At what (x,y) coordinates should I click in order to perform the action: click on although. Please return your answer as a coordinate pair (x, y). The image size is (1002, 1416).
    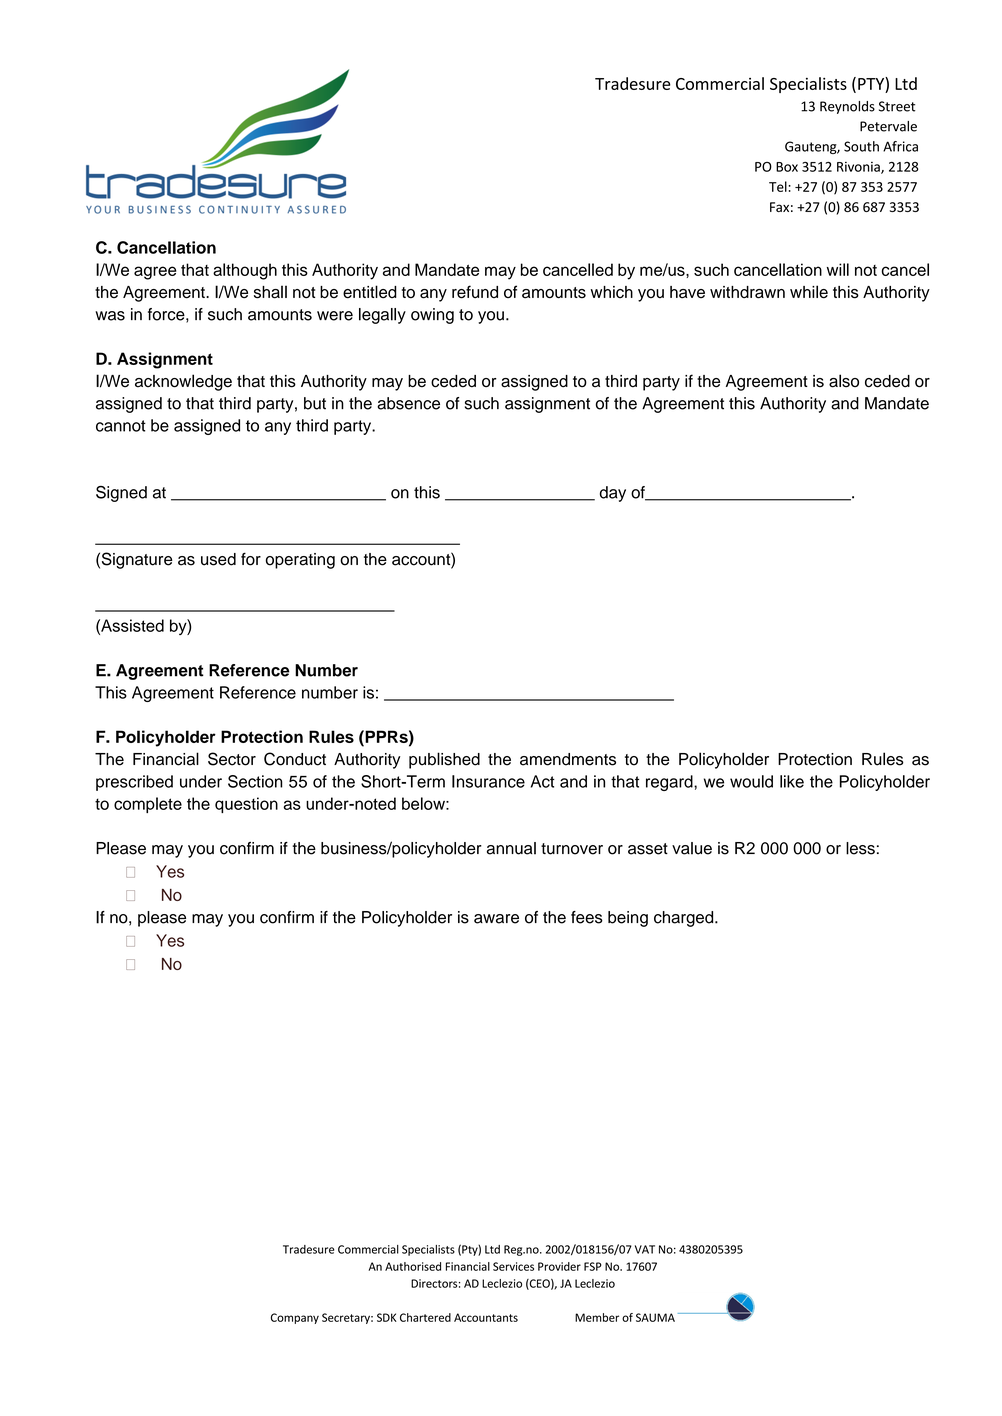
    Looking at the image, I should click on (245, 271).
